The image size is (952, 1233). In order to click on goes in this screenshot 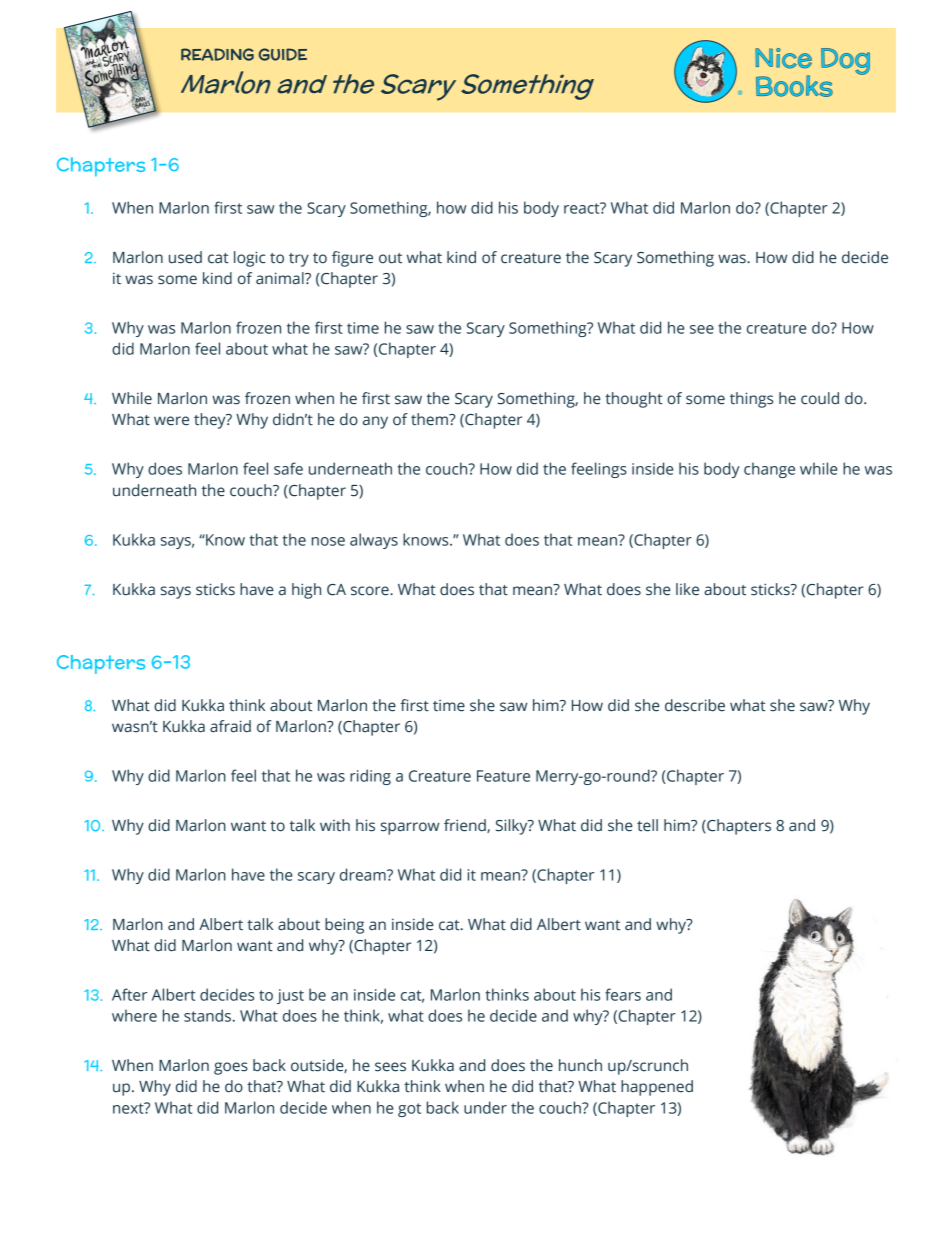, I will do `click(231, 1068)`.
